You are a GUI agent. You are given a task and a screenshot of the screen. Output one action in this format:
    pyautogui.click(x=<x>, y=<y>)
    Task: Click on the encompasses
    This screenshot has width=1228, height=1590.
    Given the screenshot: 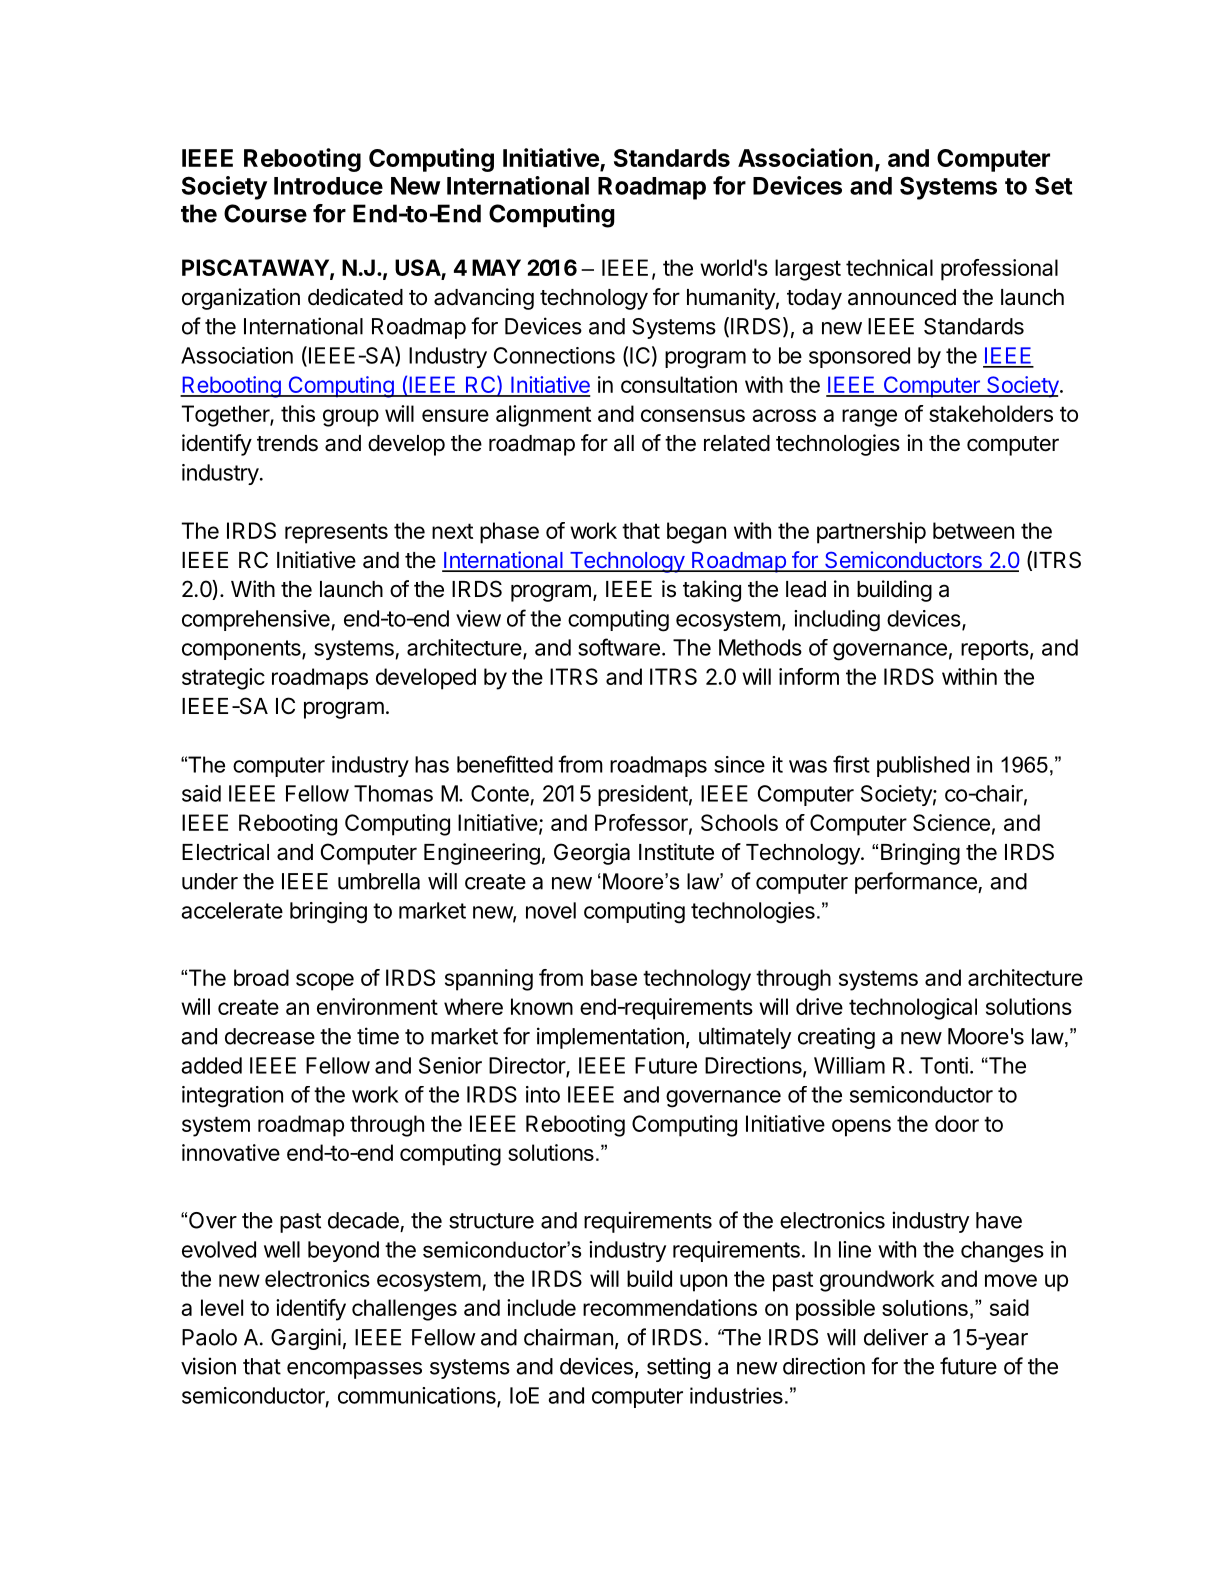 What is the action you would take?
    pyautogui.click(x=354, y=1370)
